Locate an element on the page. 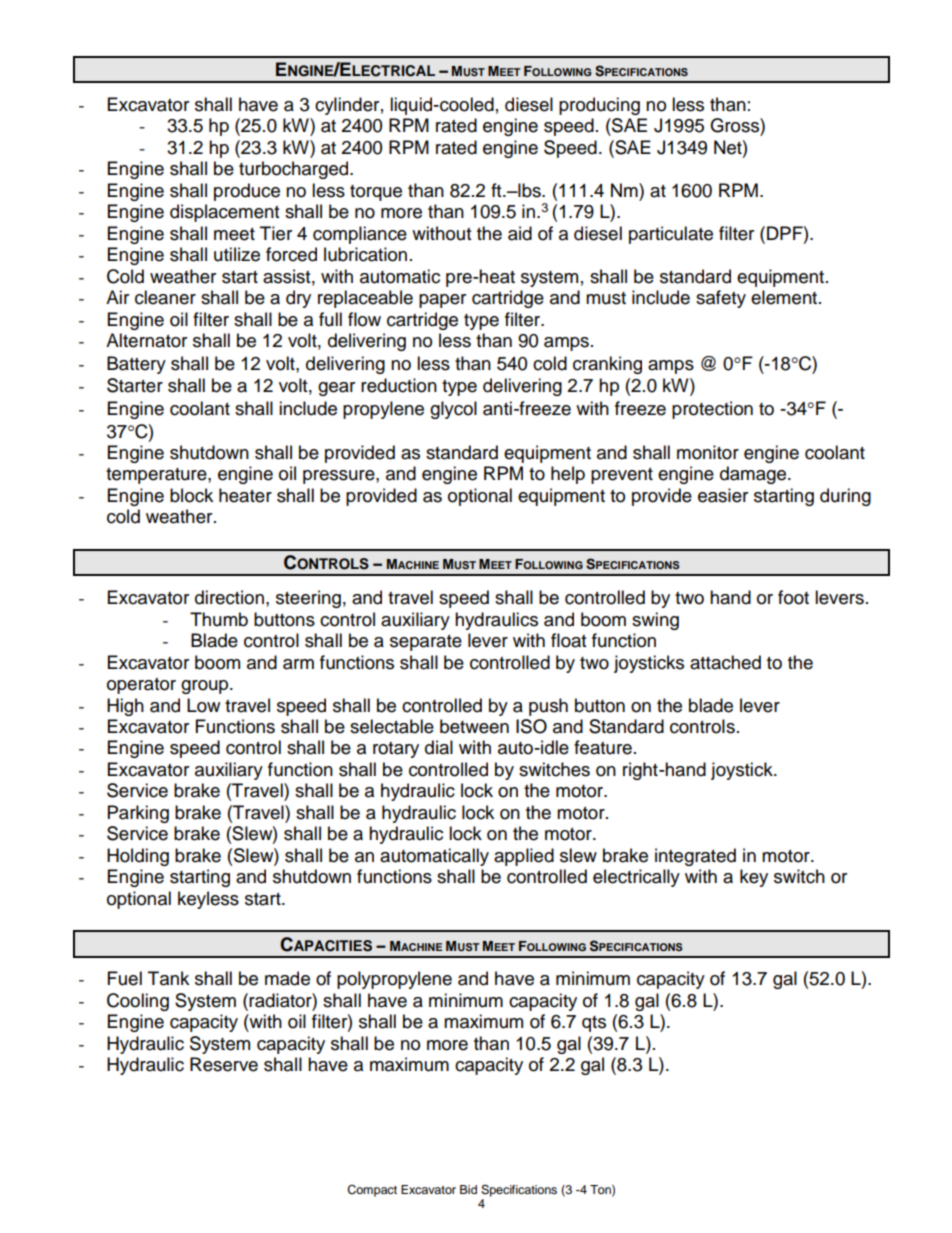 Image resolution: width=952 pixels, height=1233 pixels. Gross is located at coordinates (735, 125).
